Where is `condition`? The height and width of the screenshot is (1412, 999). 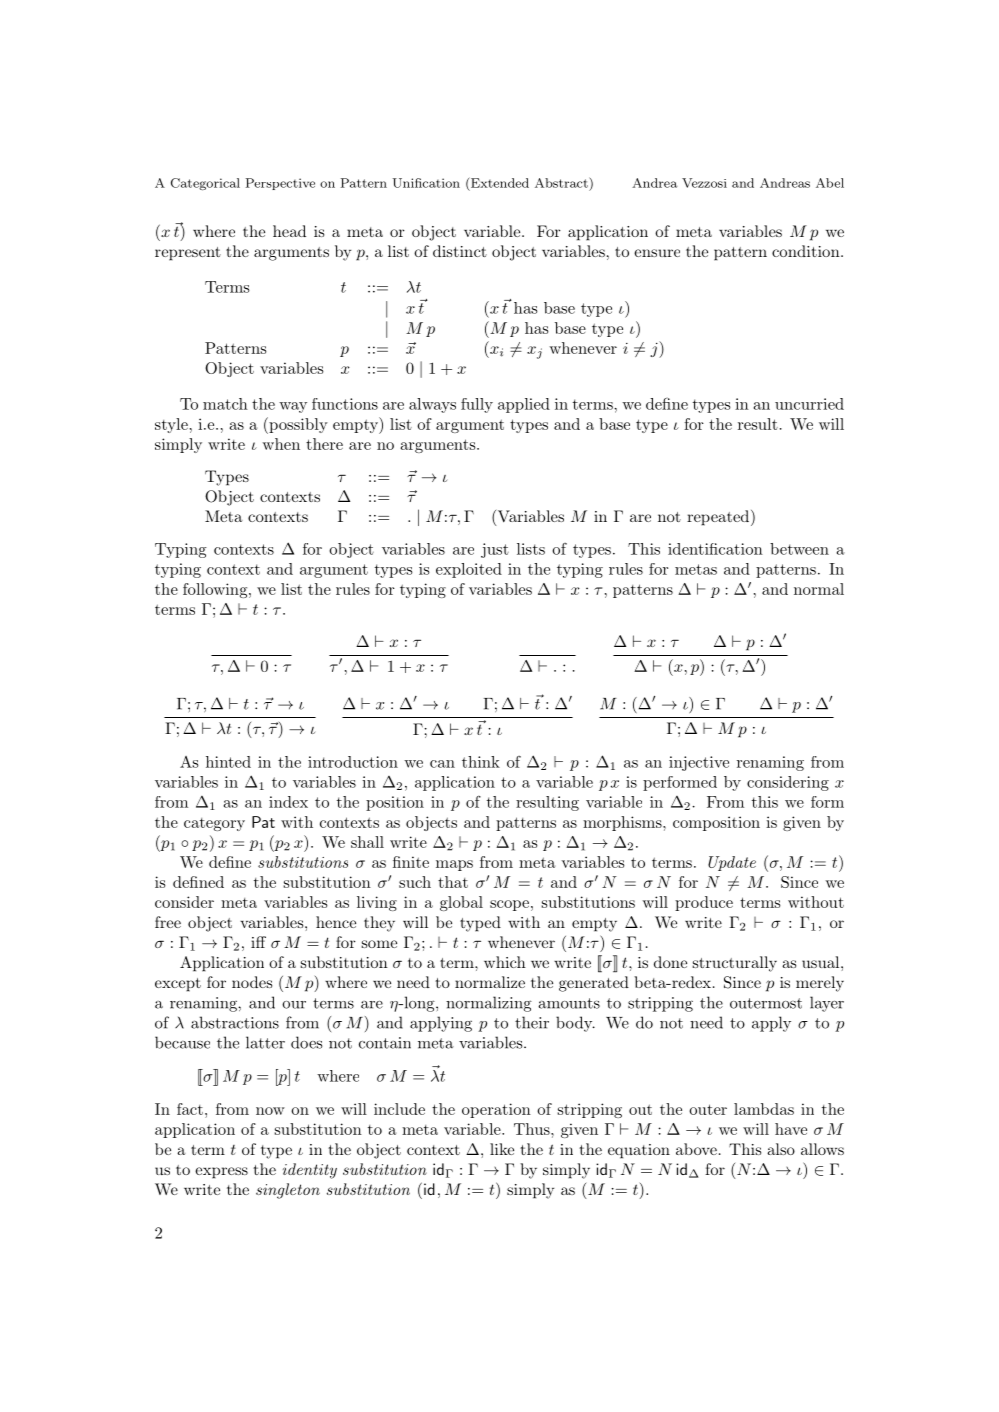
condition is located at coordinates (806, 251).
